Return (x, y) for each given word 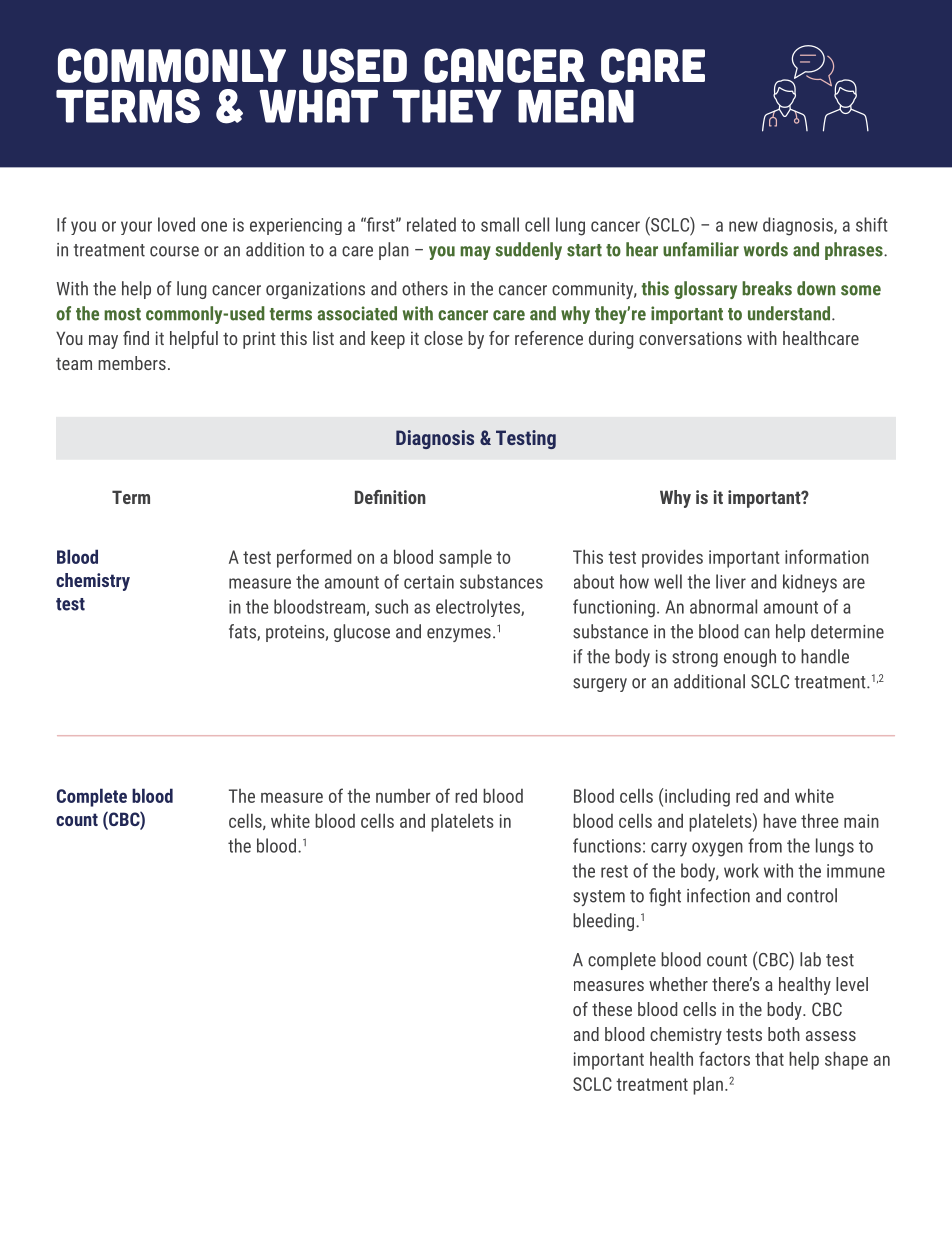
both (784, 1034)
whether (678, 984)
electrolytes (479, 608)
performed (314, 558)
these (612, 1009)
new (743, 226)
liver (731, 581)
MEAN (576, 106)
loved (176, 224)
